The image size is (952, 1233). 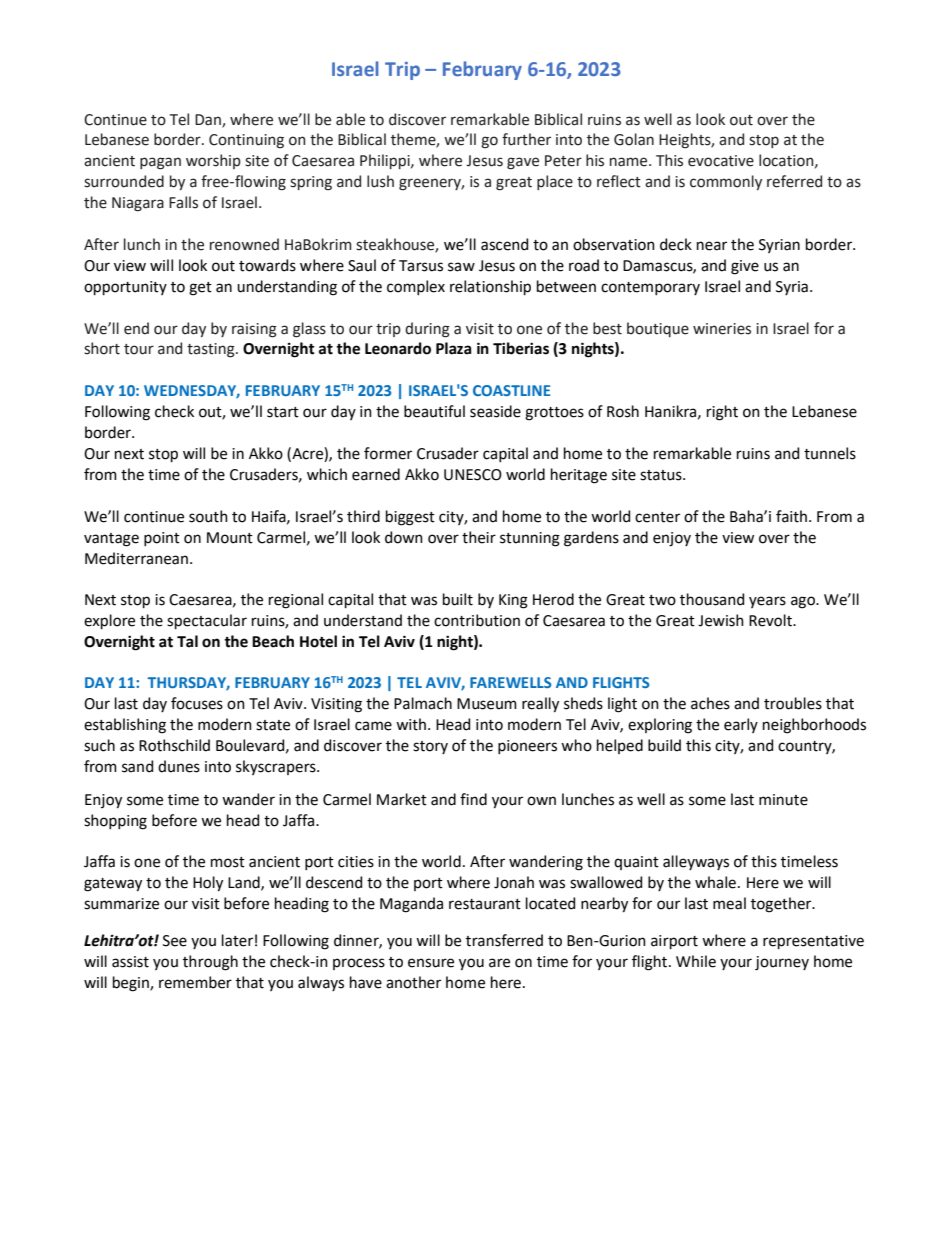 What do you see at coordinates (710, 703) in the screenshot?
I see `aches` at bounding box center [710, 703].
